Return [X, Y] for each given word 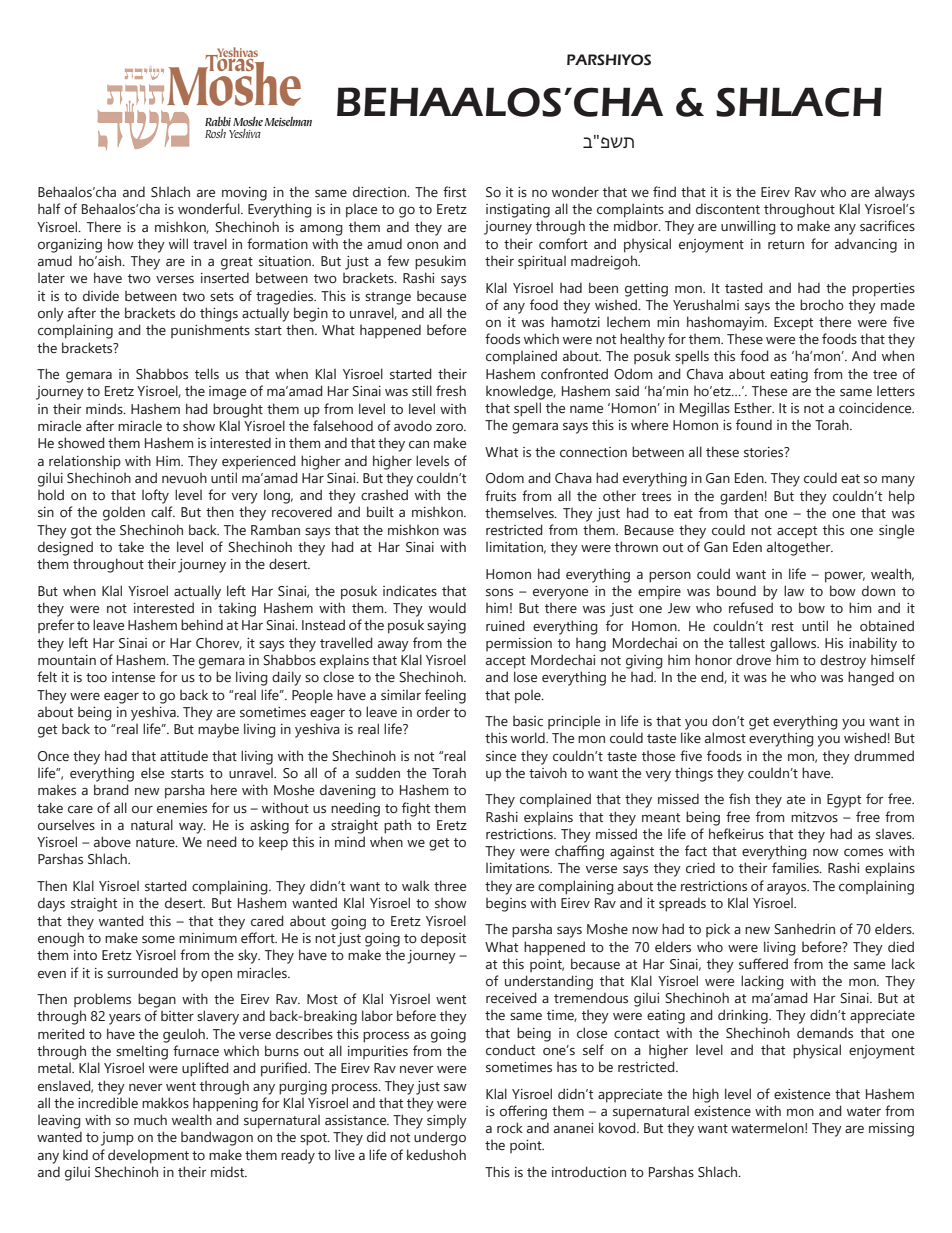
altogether [800, 548]
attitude [184, 755]
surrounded [142, 972]
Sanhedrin [804, 928]
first [454, 191]
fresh [451, 390]
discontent [728, 209]
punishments [210, 331]
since [501, 756]
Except [793, 324]
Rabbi [218, 121]
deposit [443, 939]
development [148, 1156]
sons [499, 592]
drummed [884, 755]
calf [163, 511]
